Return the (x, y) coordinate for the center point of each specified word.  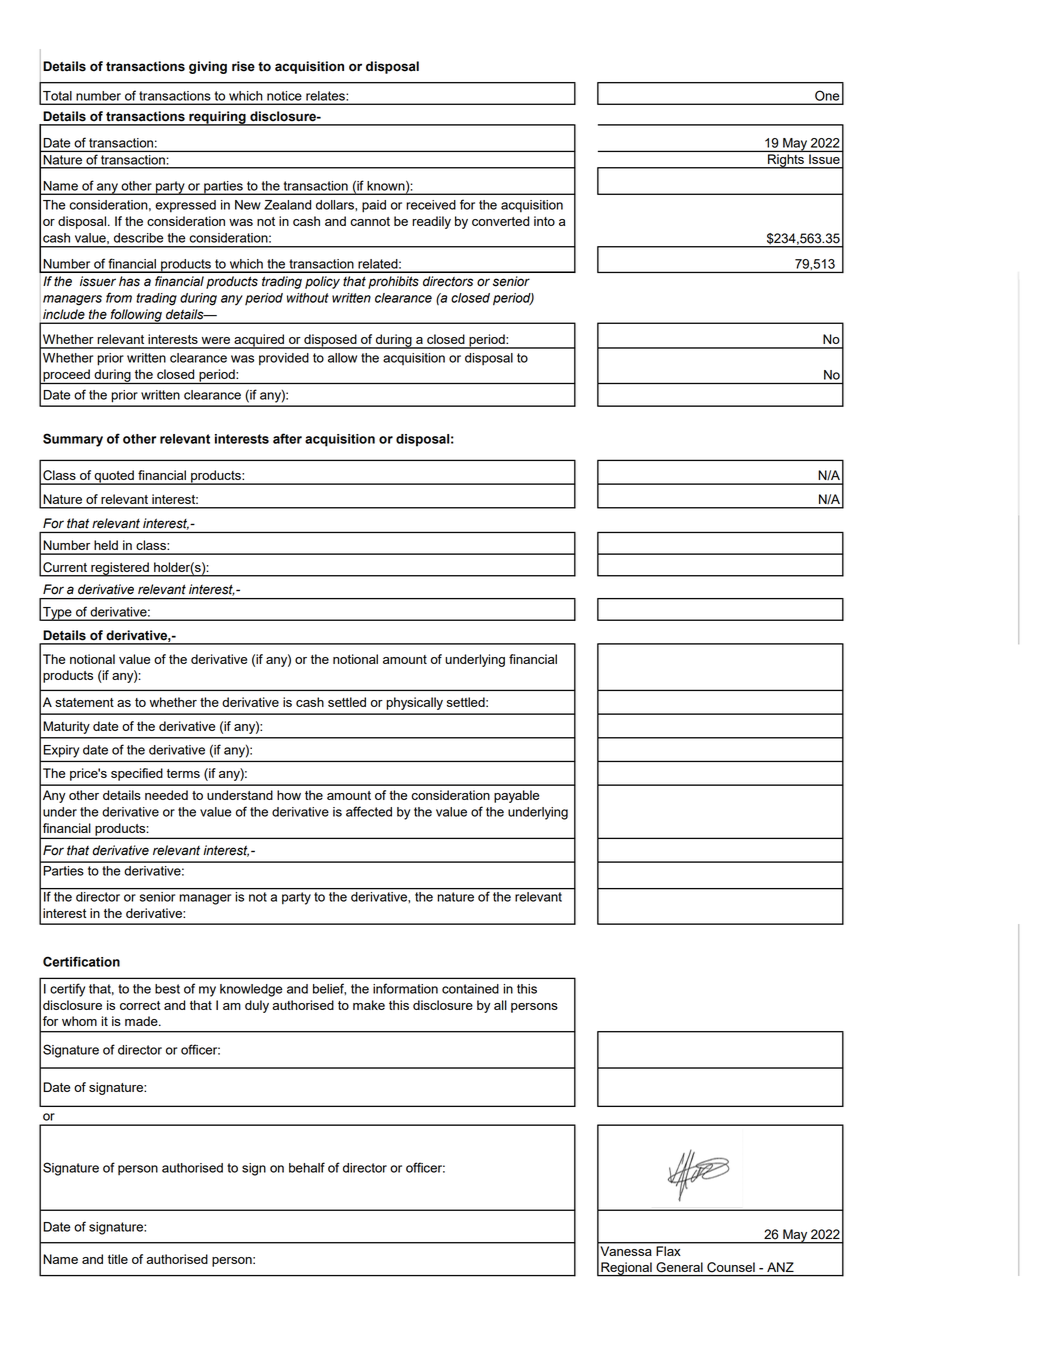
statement (84, 702)
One (827, 96)
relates (325, 96)
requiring (217, 118)
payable (516, 796)
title (118, 1259)
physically (414, 703)
